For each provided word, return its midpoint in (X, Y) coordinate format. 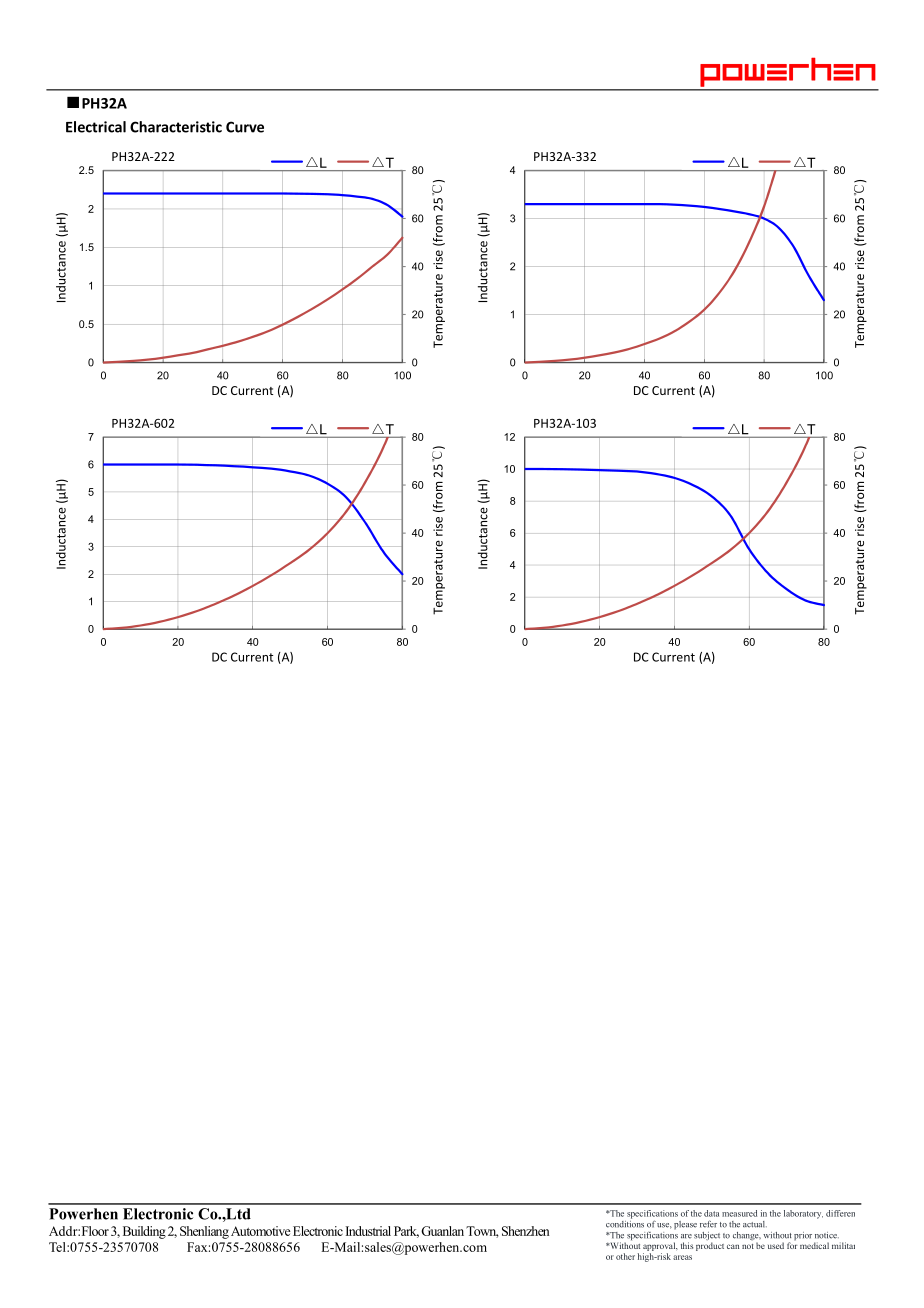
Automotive (261, 1231)
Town (482, 1232)
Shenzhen (526, 1231)
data (711, 1213)
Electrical (96, 127)
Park (406, 1232)
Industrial (368, 1231)
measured (739, 1213)
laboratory (803, 1214)
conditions (625, 1223)
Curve (245, 127)
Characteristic (176, 127)
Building (144, 1232)
